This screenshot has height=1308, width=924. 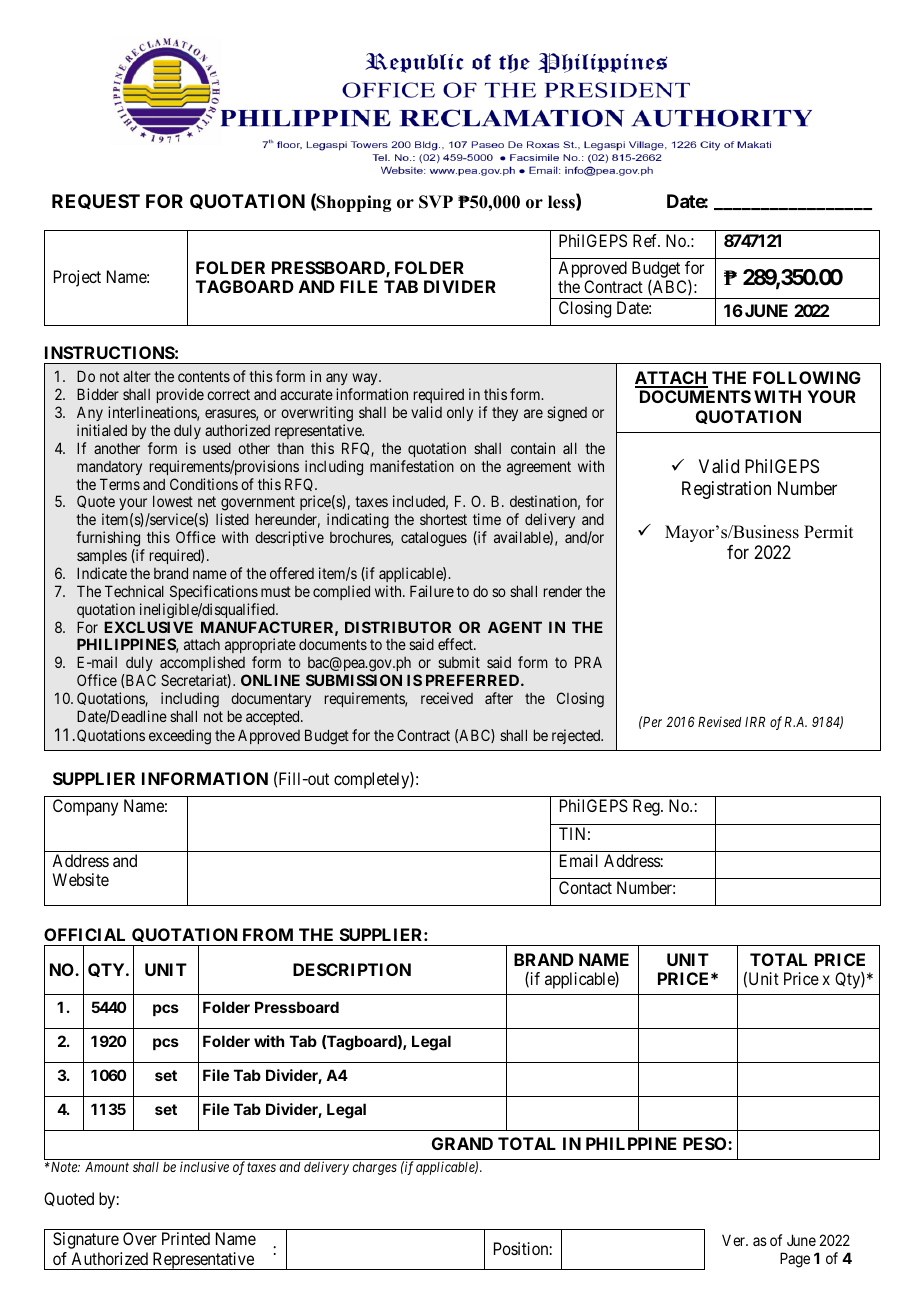 What do you see at coordinates (96, 201) in the screenshot?
I see `REQUEST` at bounding box center [96, 201].
